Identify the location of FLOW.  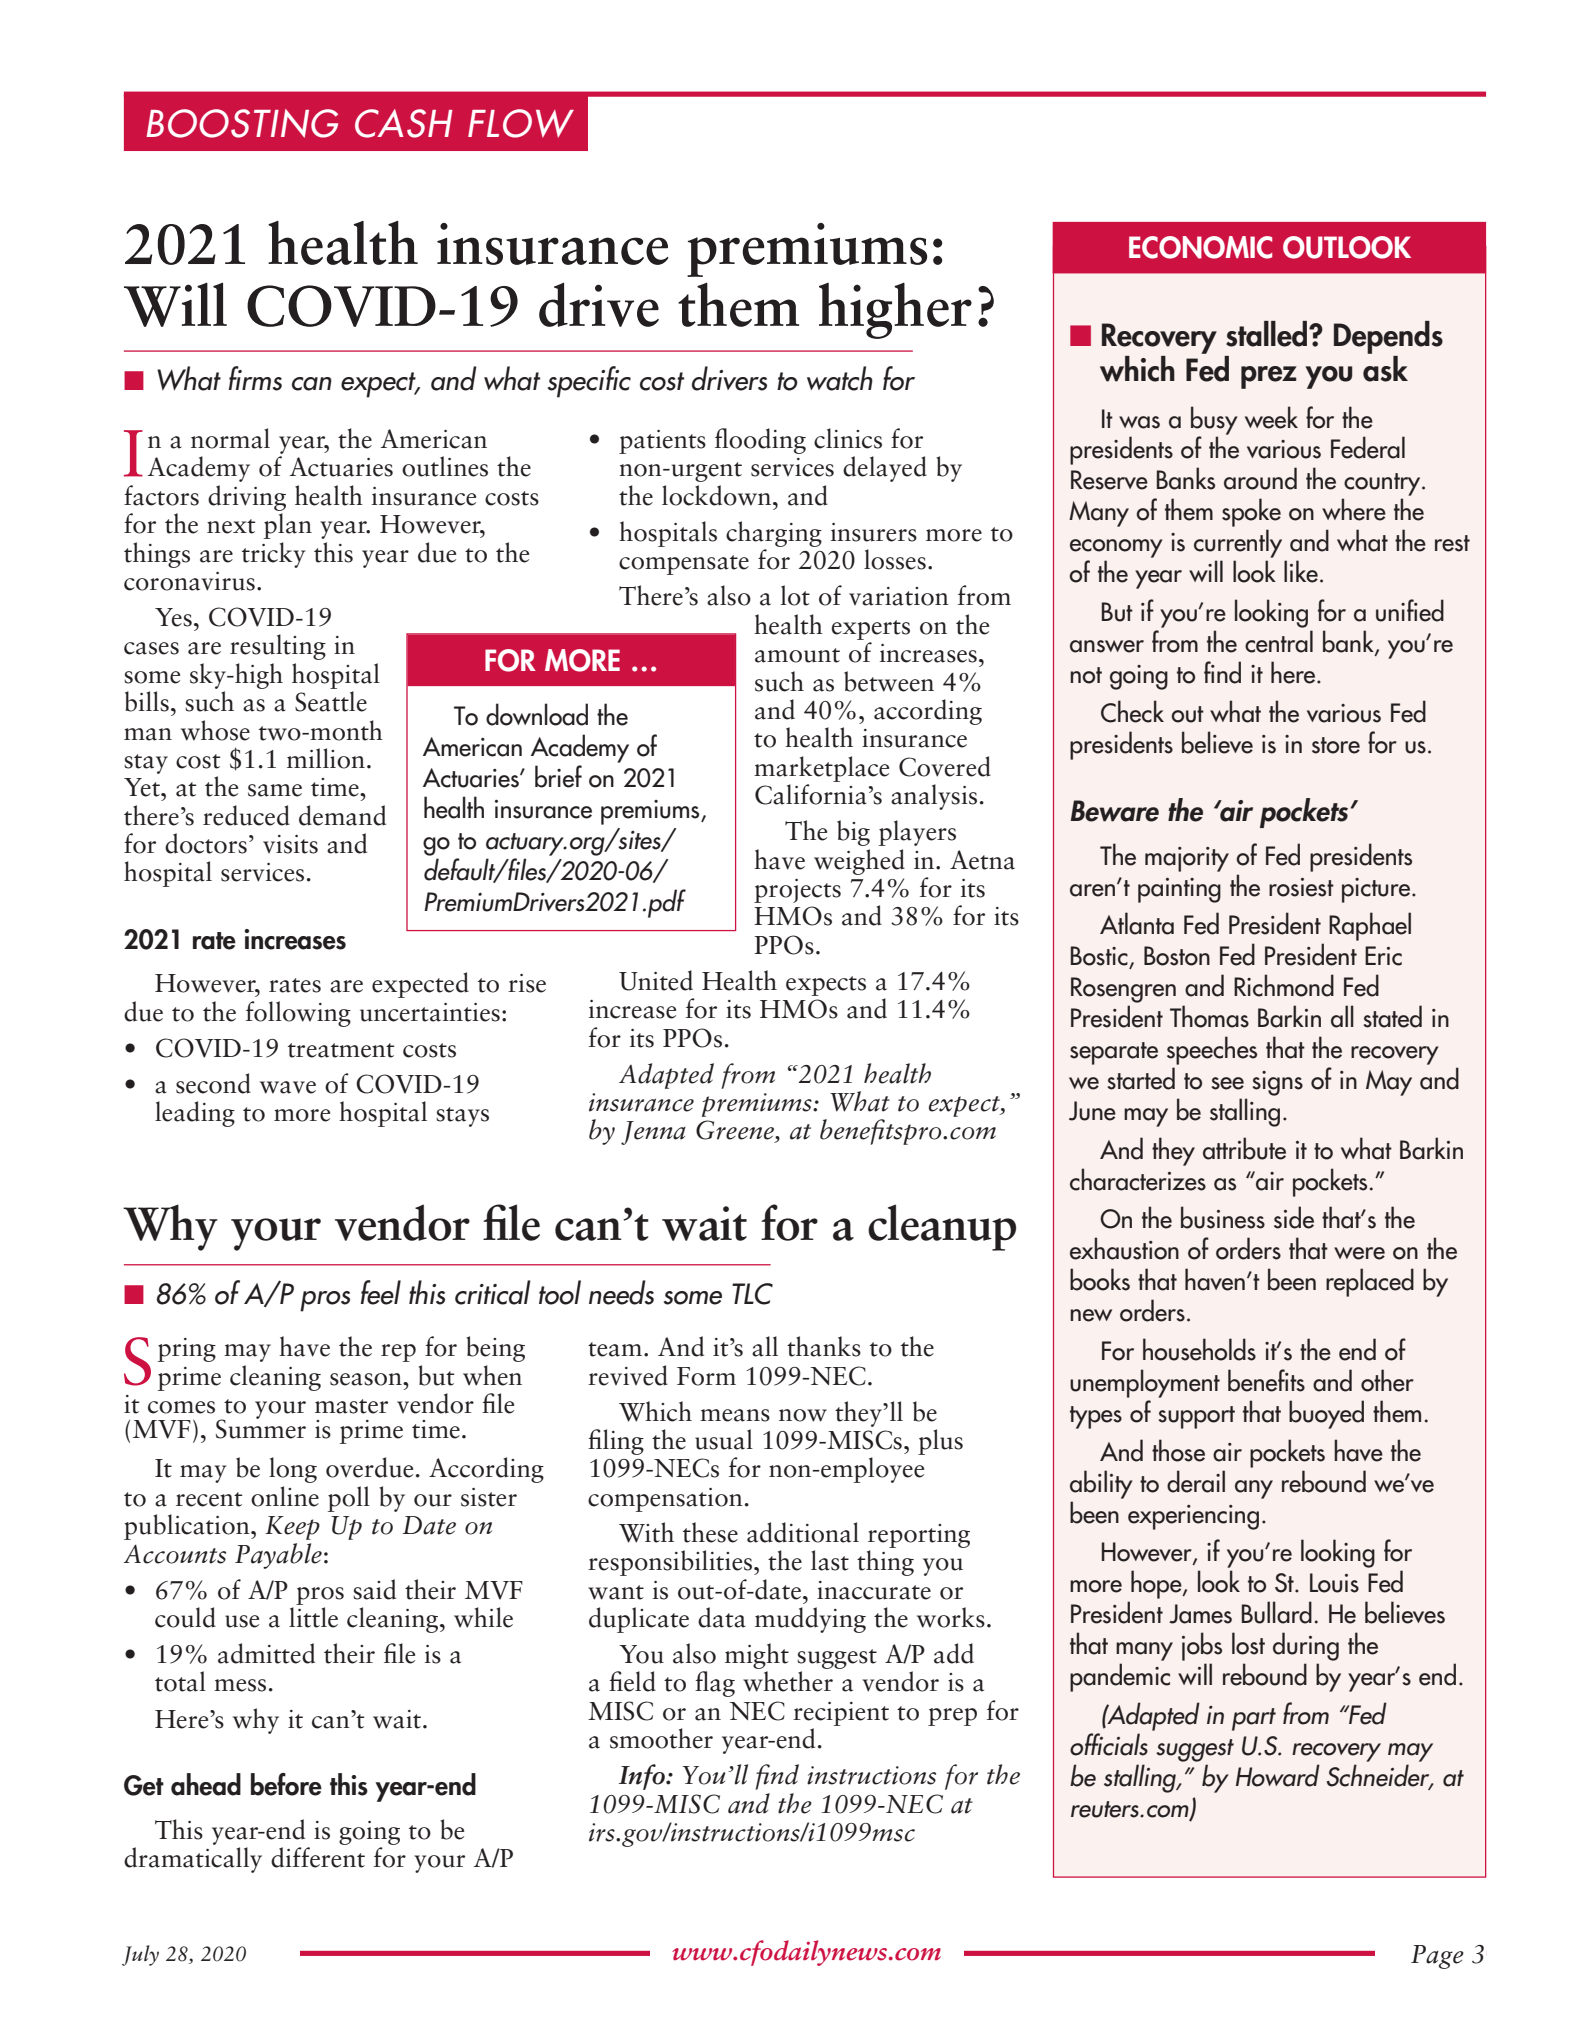
(521, 123).
